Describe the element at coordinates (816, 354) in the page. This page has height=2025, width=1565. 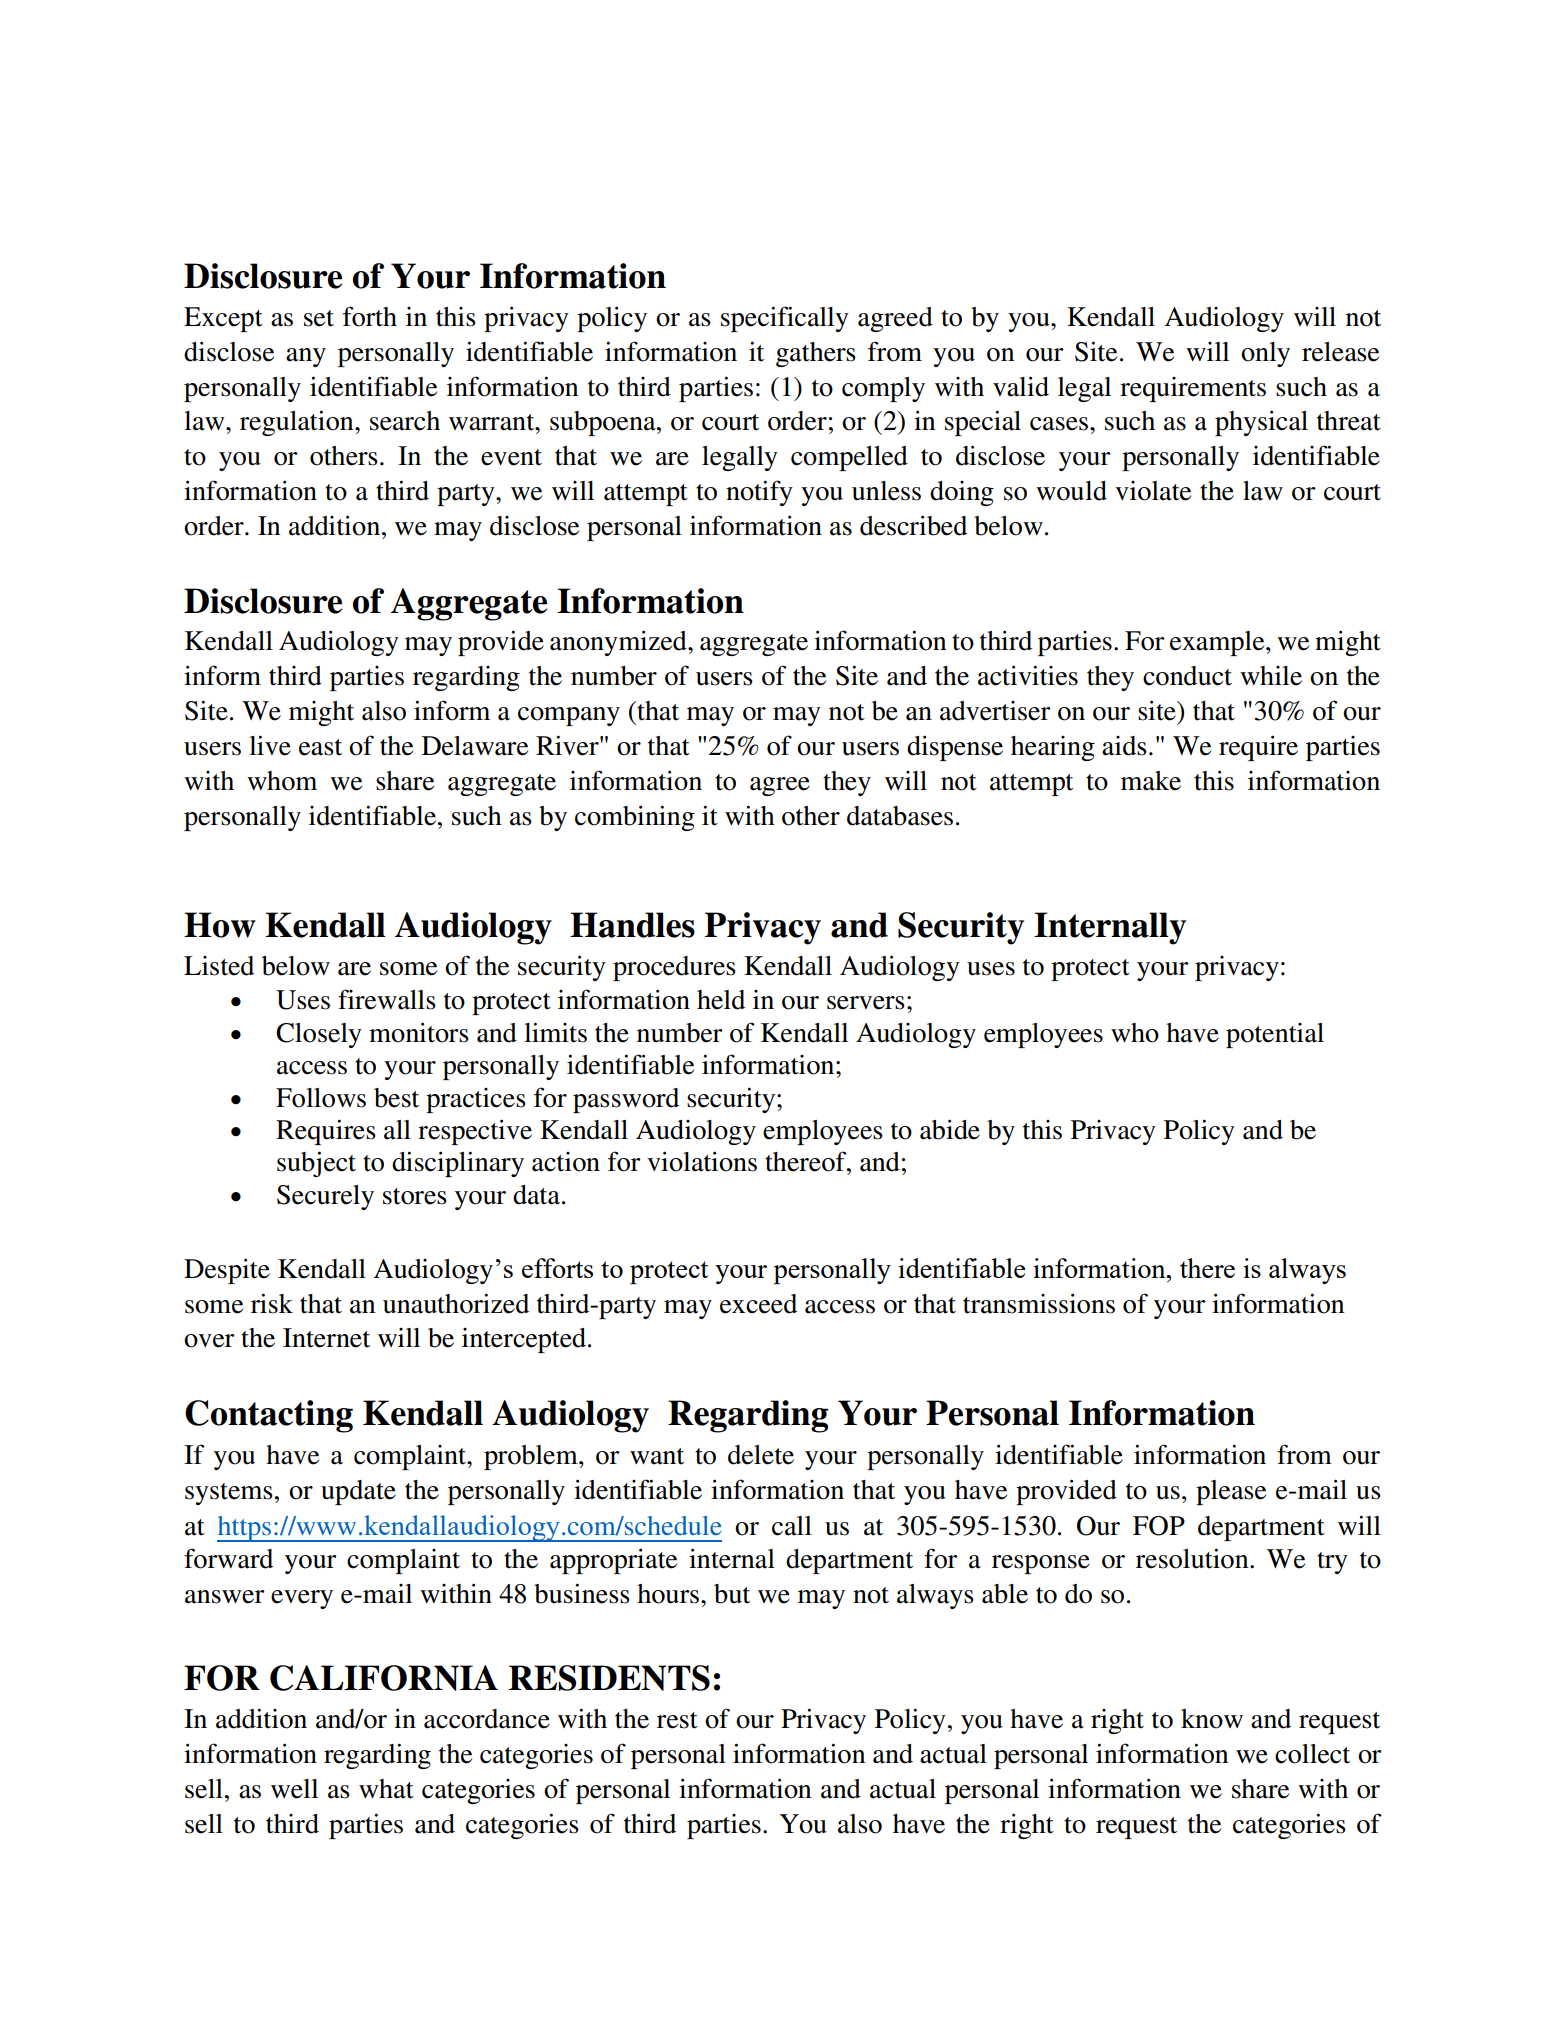
I see `gathers` at that location.
